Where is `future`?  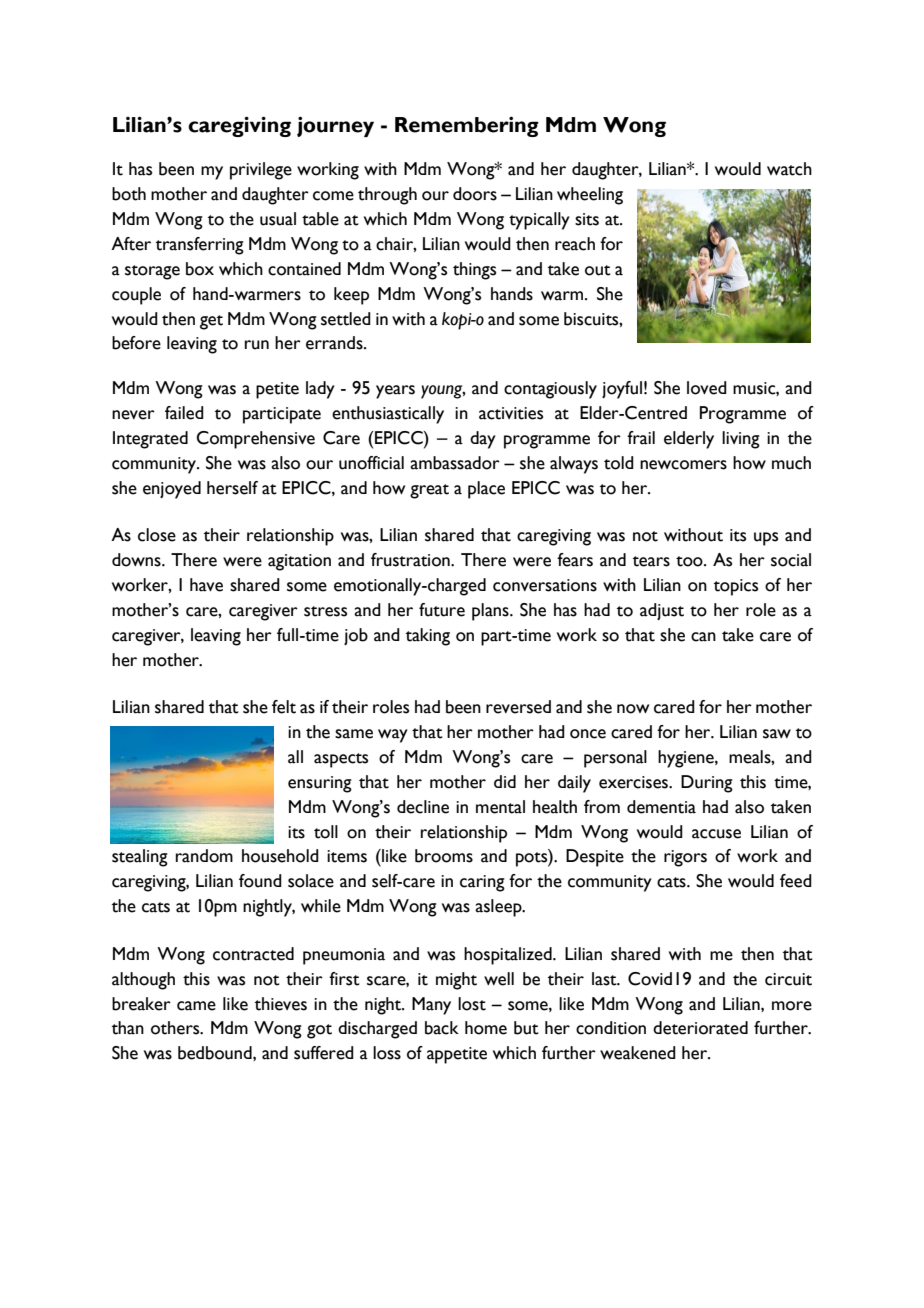
future is located at coordinates (442, 610).
